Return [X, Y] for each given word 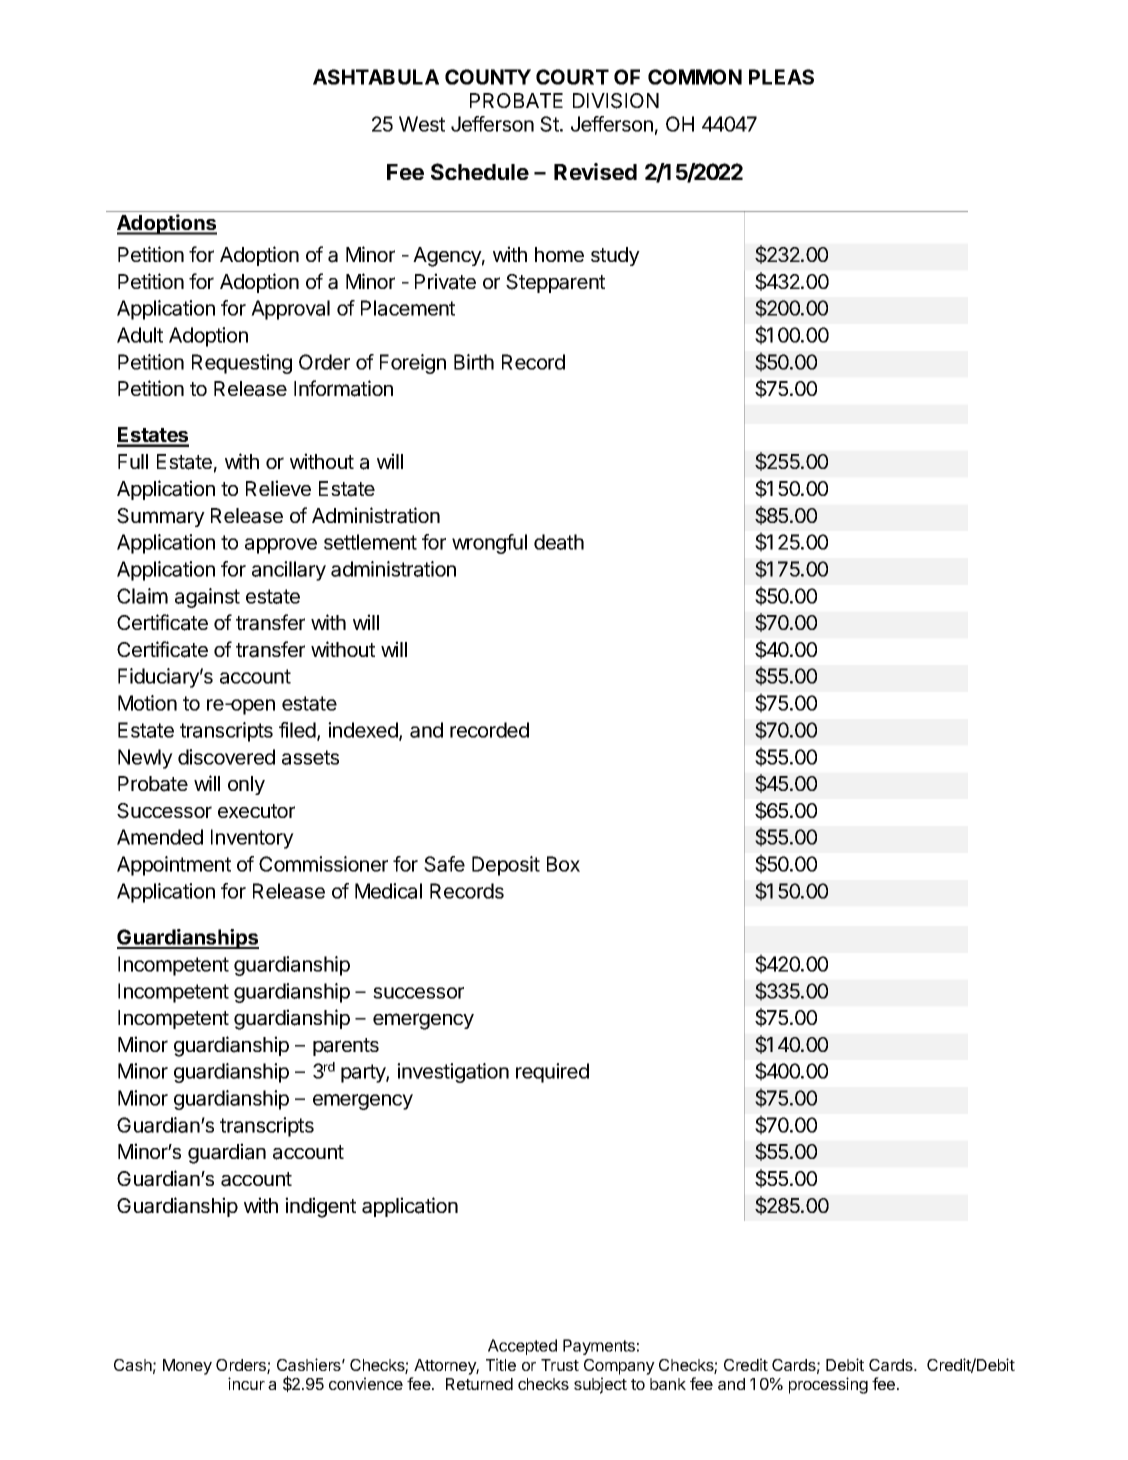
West [422, 124]
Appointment [174, 866]
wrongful [489, 544]
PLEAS [781, 77]
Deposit [506, 866]
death [559, 542]
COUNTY [488, 77]
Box [563, 864]
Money [187, 1367]
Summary [161, 517]
